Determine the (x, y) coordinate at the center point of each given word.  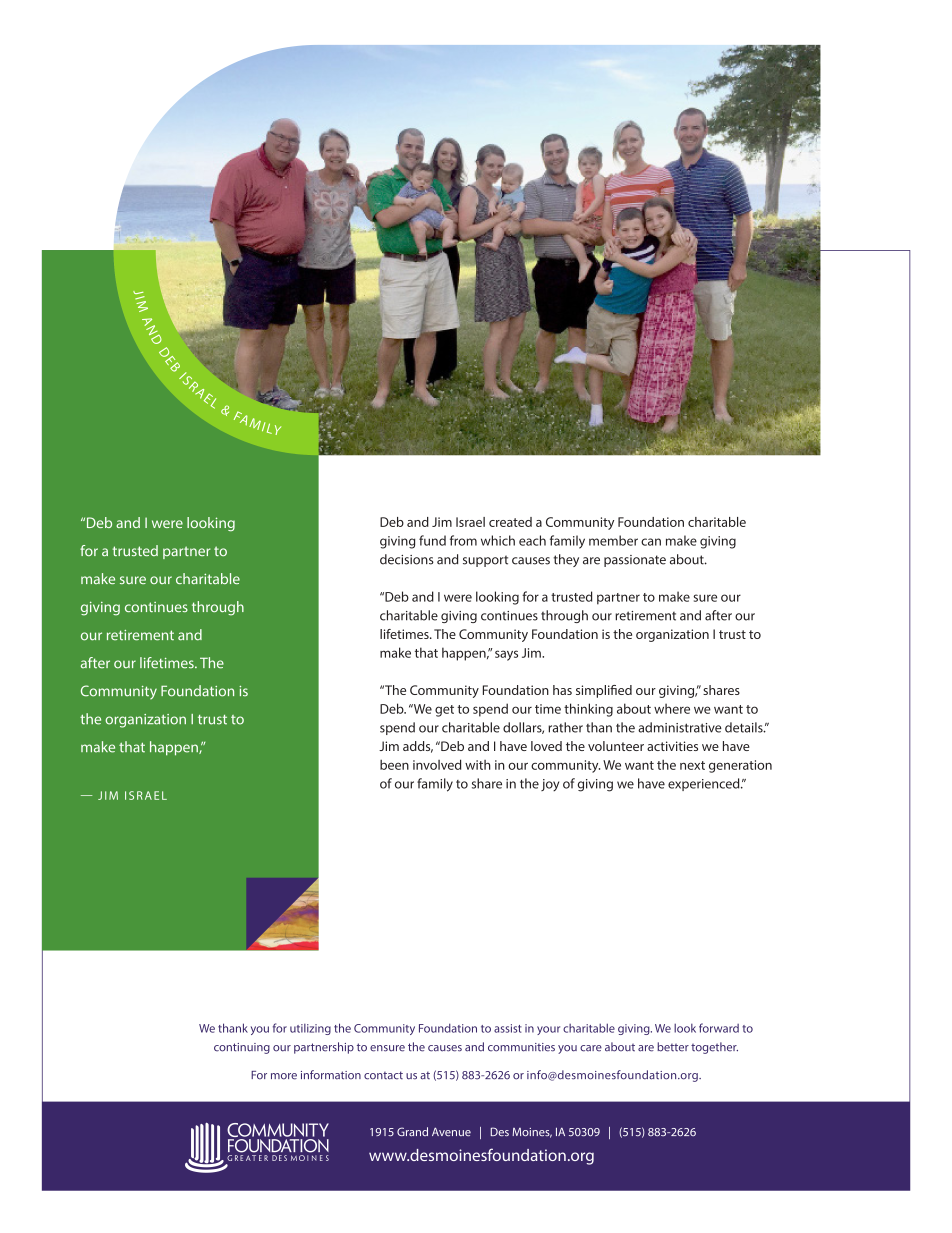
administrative (680, 727)
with (478, 765)
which (498, 540)
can (651, 542)
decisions (407, 559)
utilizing (310, 1029)
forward (719, 1028)
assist (508, 1028)
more (284, 1076)
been (394, 765)
